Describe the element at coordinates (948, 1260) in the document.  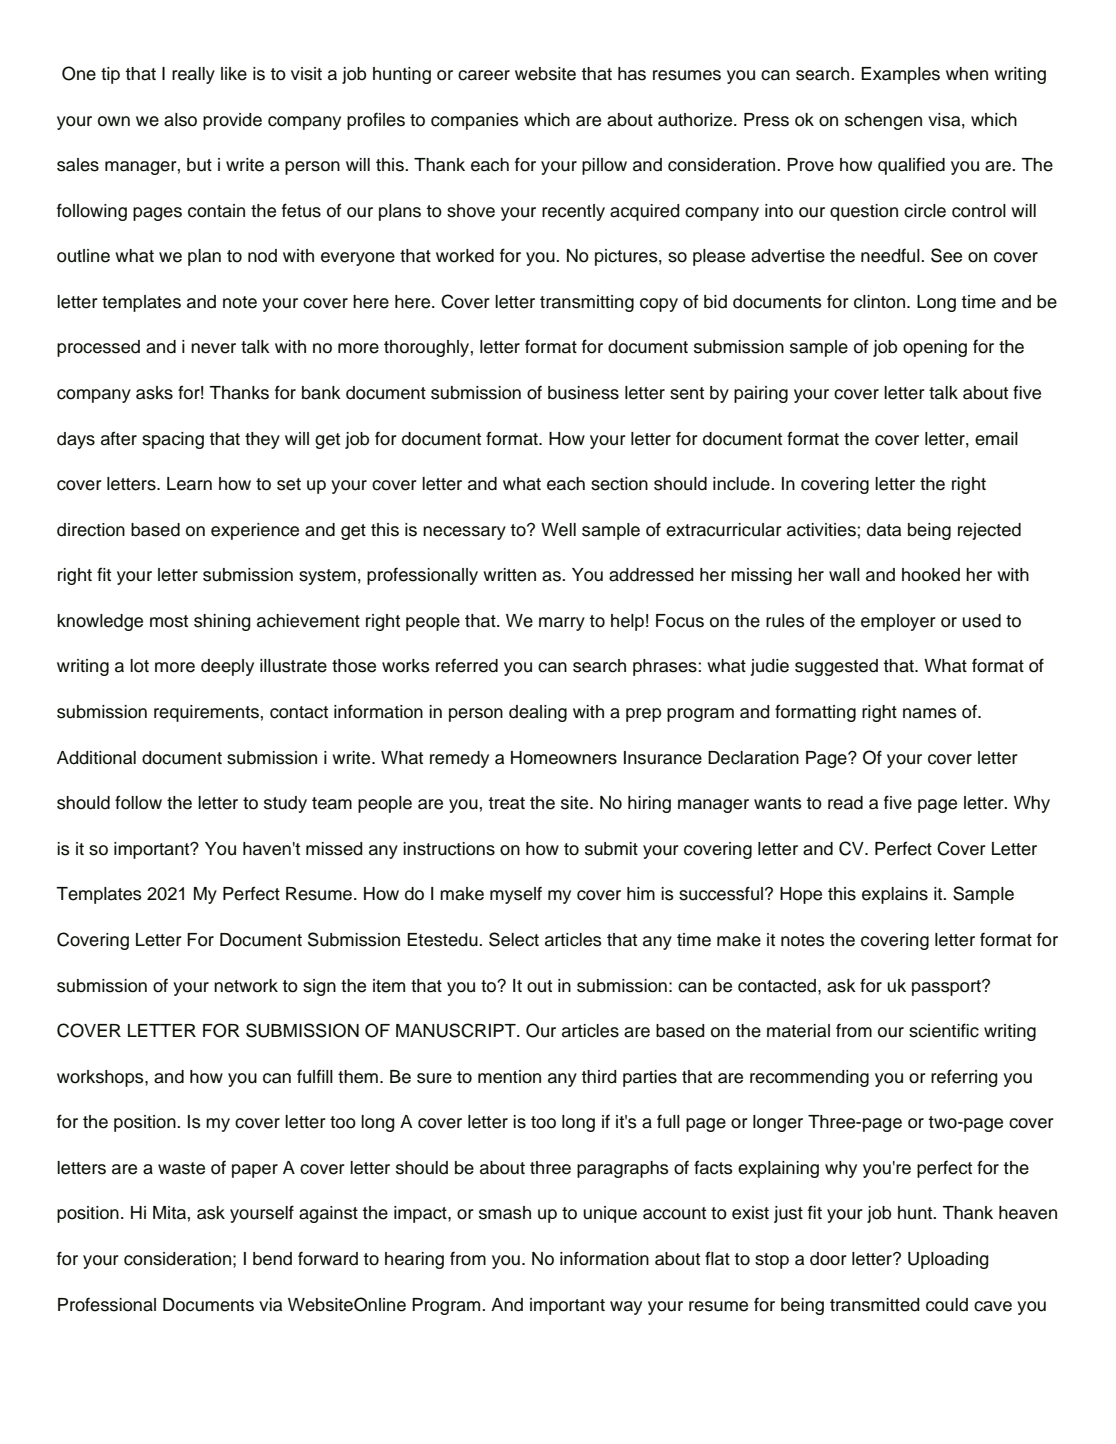
I see `Uploading` at that location.
